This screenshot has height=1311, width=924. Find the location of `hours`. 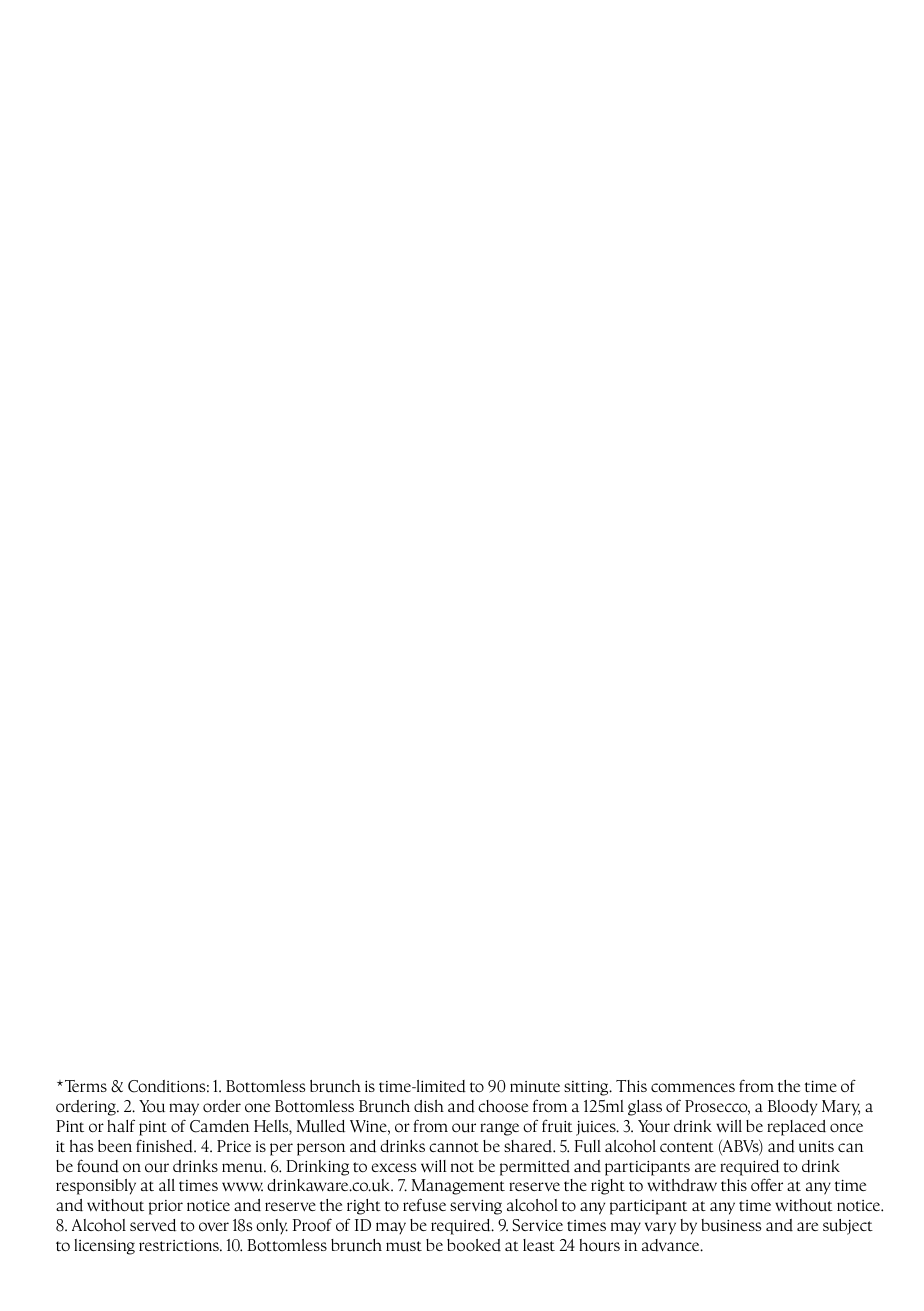

hours is located at coordinates (599, 1245).
